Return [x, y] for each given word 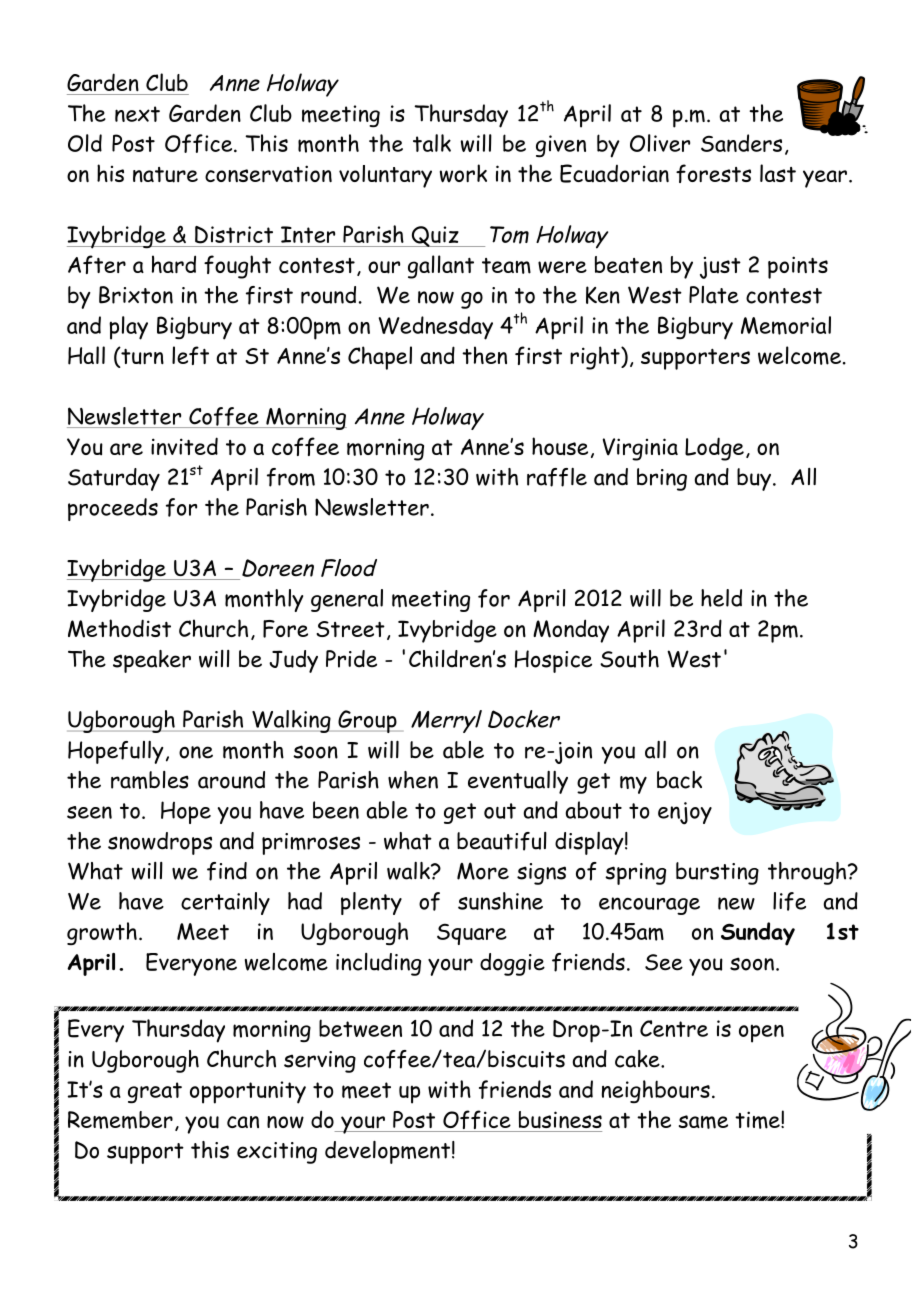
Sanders [741, 143]
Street [350, 629]
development [387, 1152]
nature [165, 175]
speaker [152, 661]
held [721, 598]
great [155, 1093]
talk [432, 143]
